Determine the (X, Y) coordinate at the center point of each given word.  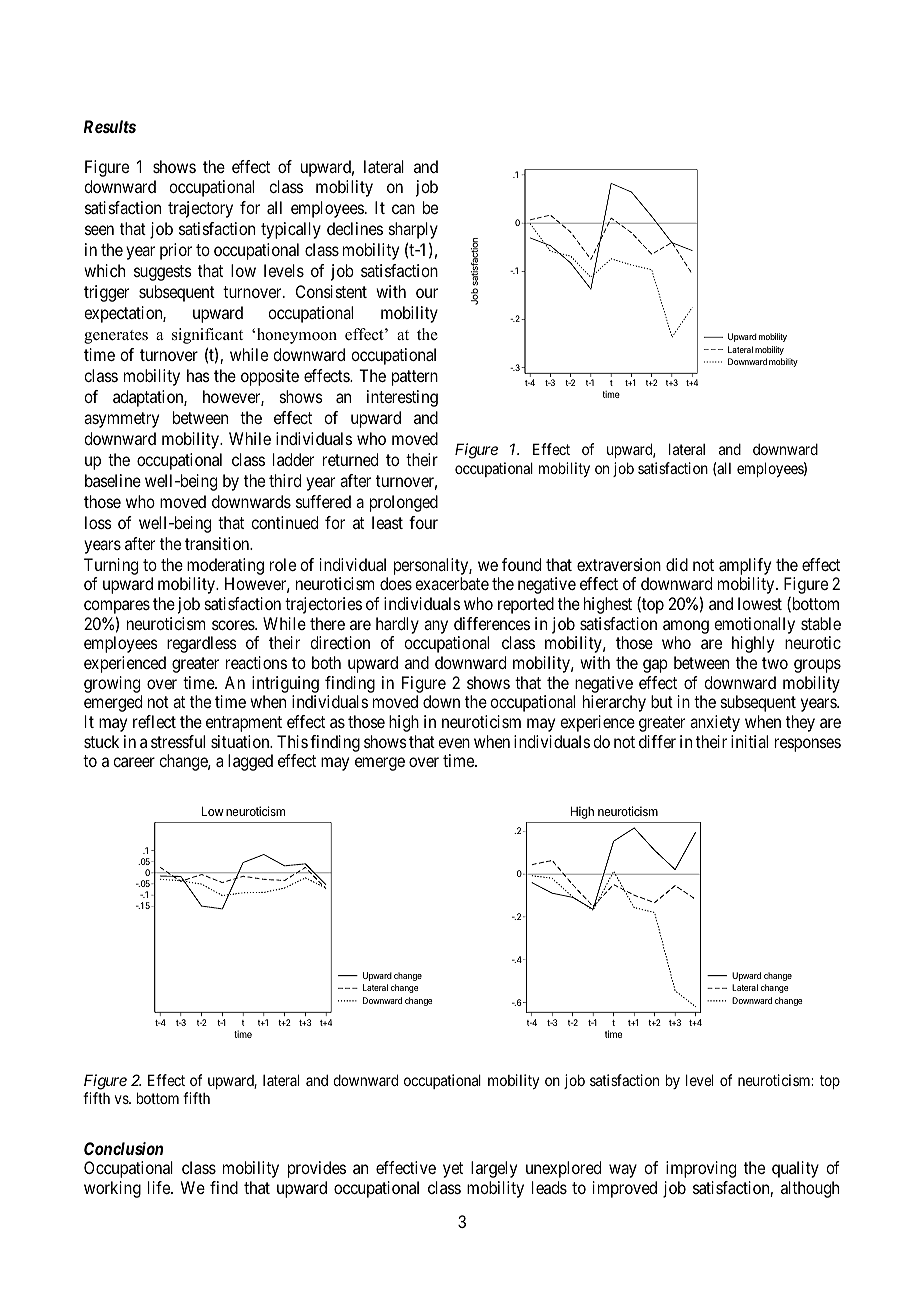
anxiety (715, 723)
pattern (415, 378)
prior (176, 251)
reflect (154, 721)
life (160, 1187)
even (454, 743)
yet (453, 1170)
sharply (413, 230)
